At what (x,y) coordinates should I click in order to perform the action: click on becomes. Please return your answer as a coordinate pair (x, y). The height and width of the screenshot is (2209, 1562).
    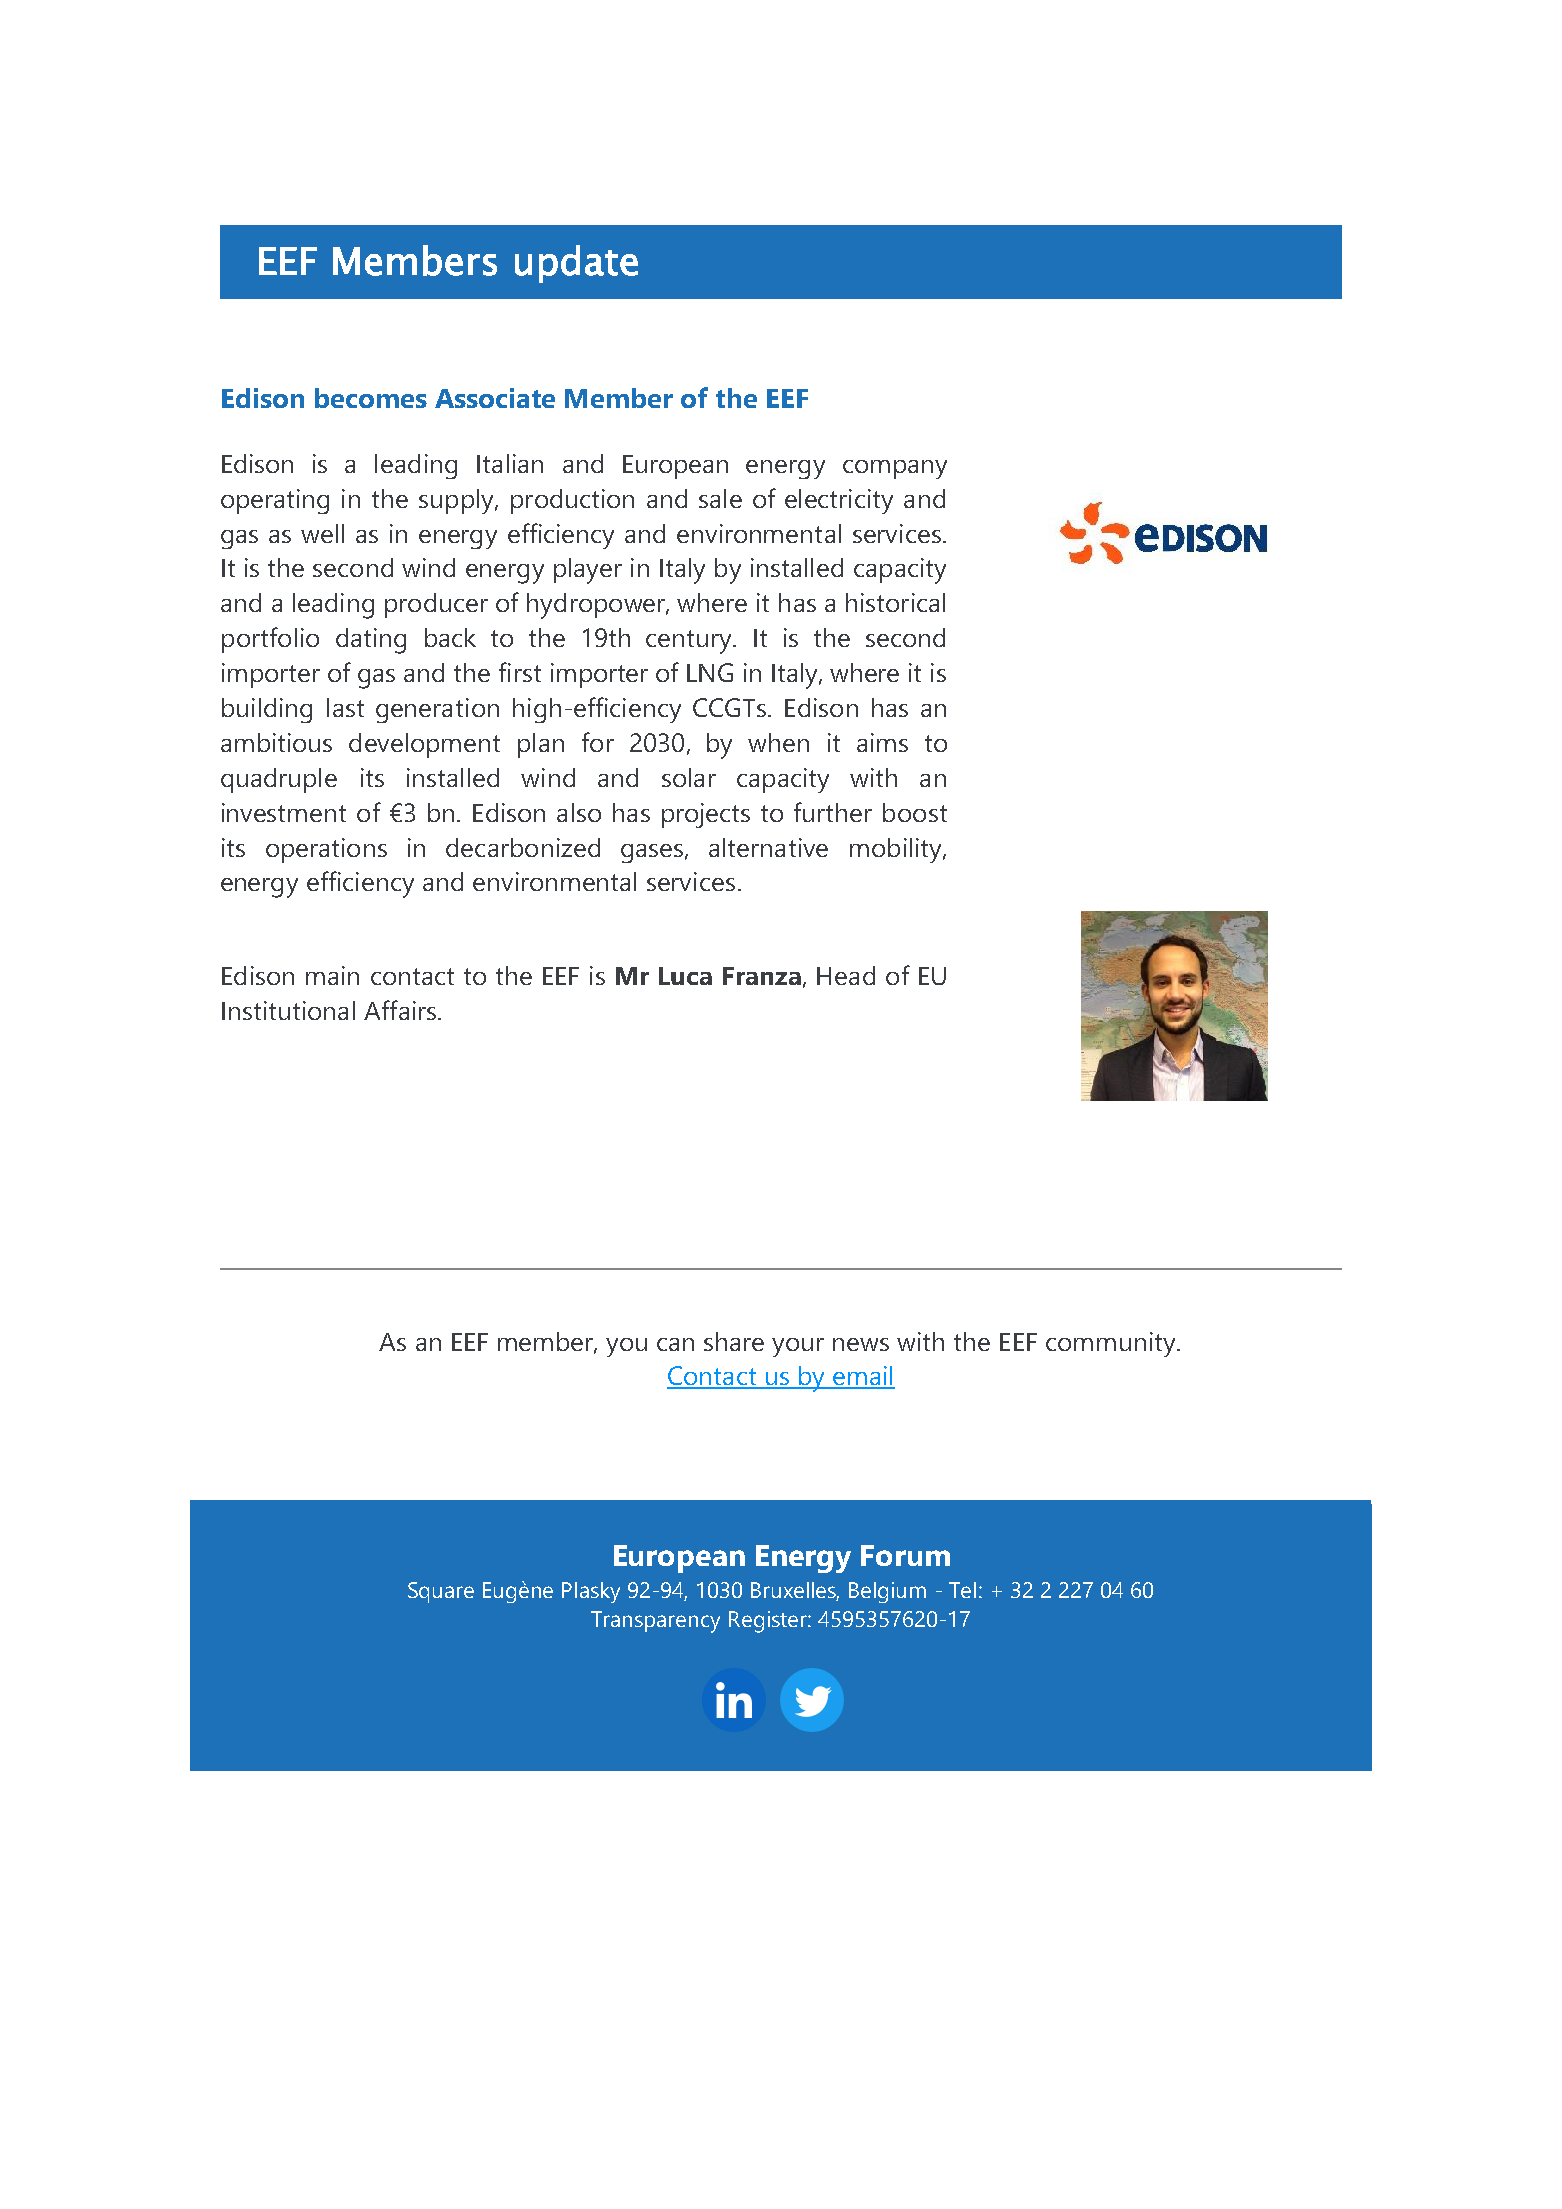
    Looking at the image, I should click on (371, 398).
